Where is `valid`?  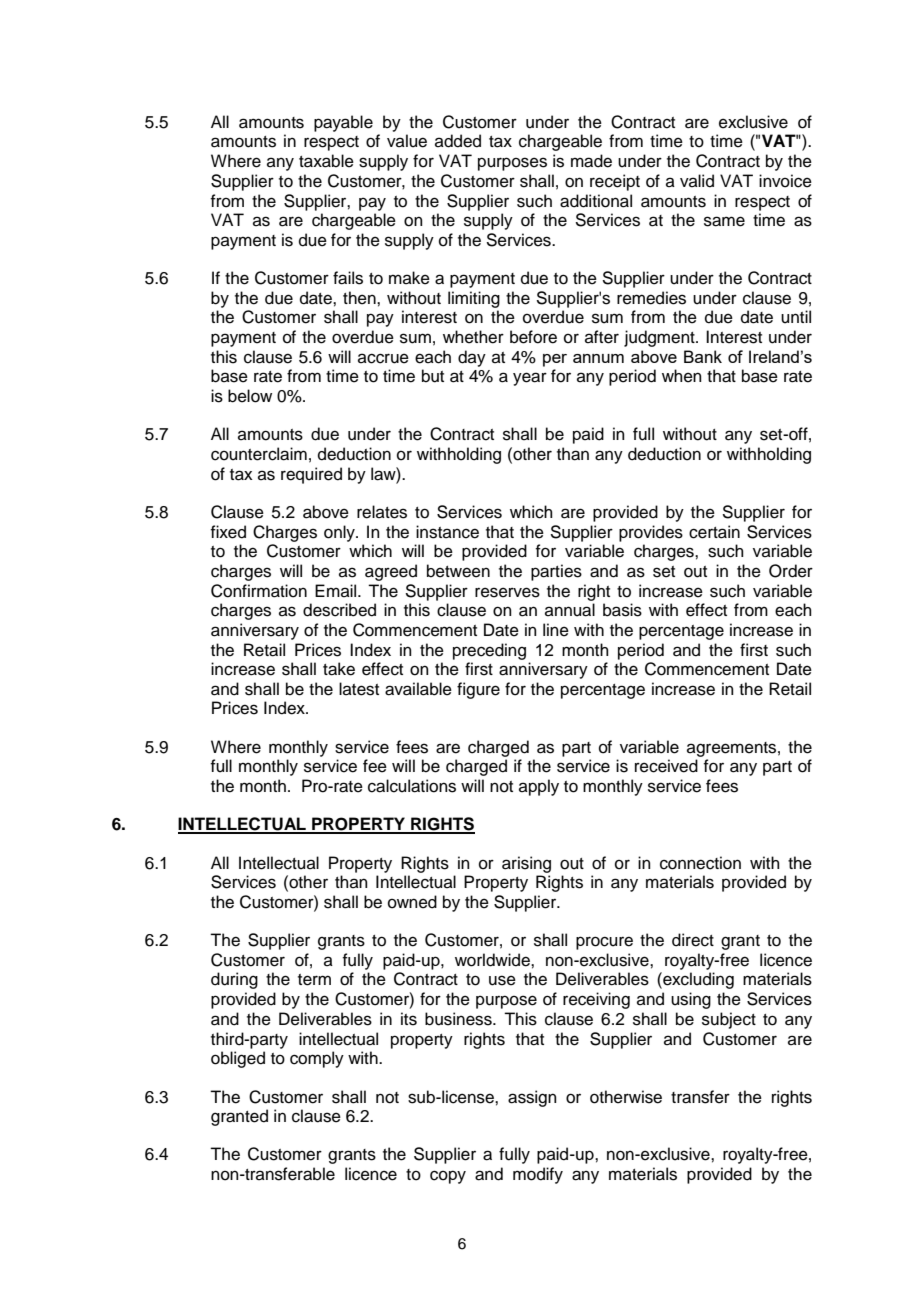
valid is located at coordinates (697, 181).
